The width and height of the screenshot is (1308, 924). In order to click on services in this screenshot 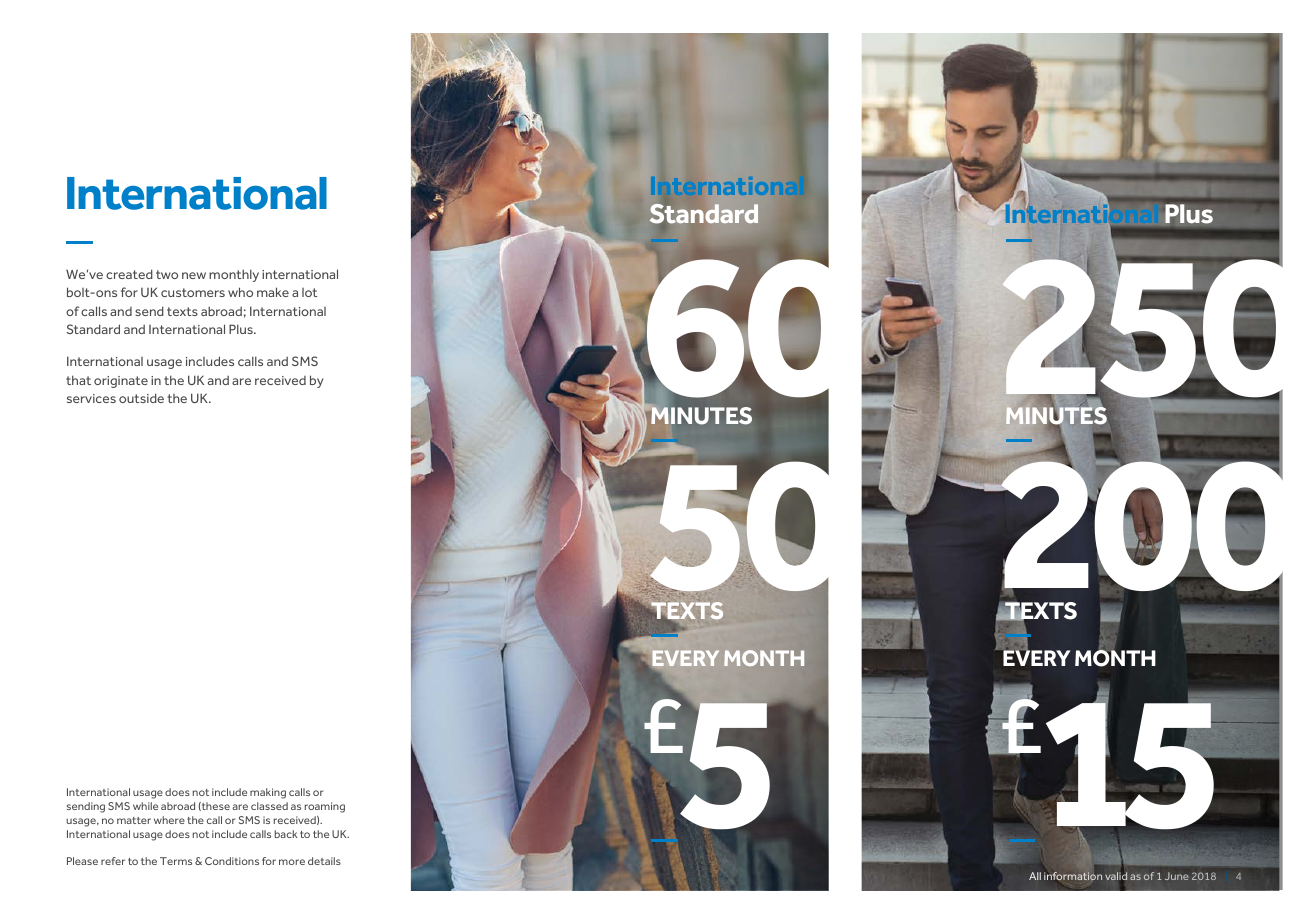, I will do `click(91, 398)`.
